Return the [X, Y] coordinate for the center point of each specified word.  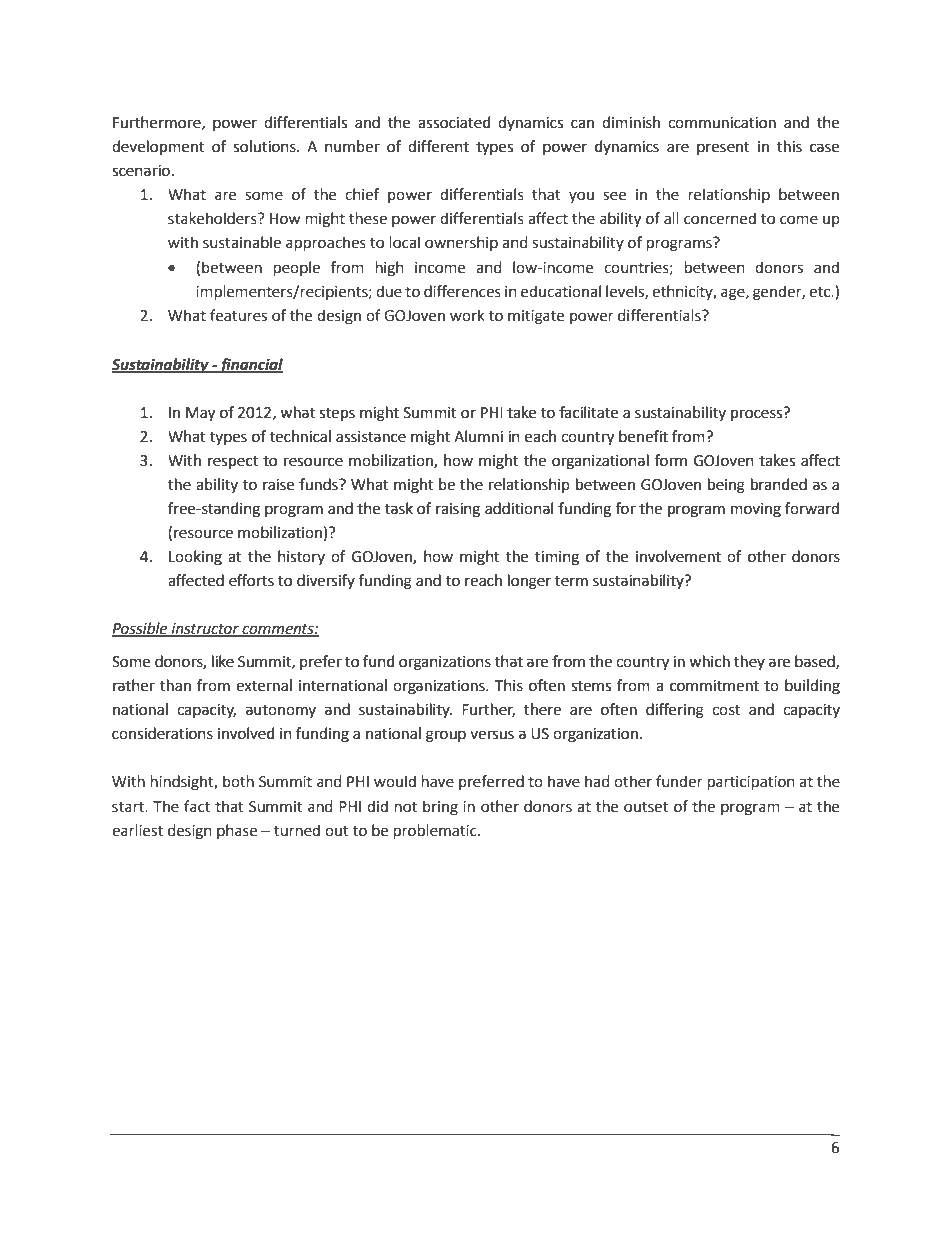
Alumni [478, 436]
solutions [265, 146]
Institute [343, 1148]
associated [454, 122]
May [200, 414]
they [749, 662]
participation [751, 783]
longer [529, 582]
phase [237, 831]
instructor [205, 629]
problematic [436, 831]
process [758, 414]
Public [248, 1147]
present [723, 148]
